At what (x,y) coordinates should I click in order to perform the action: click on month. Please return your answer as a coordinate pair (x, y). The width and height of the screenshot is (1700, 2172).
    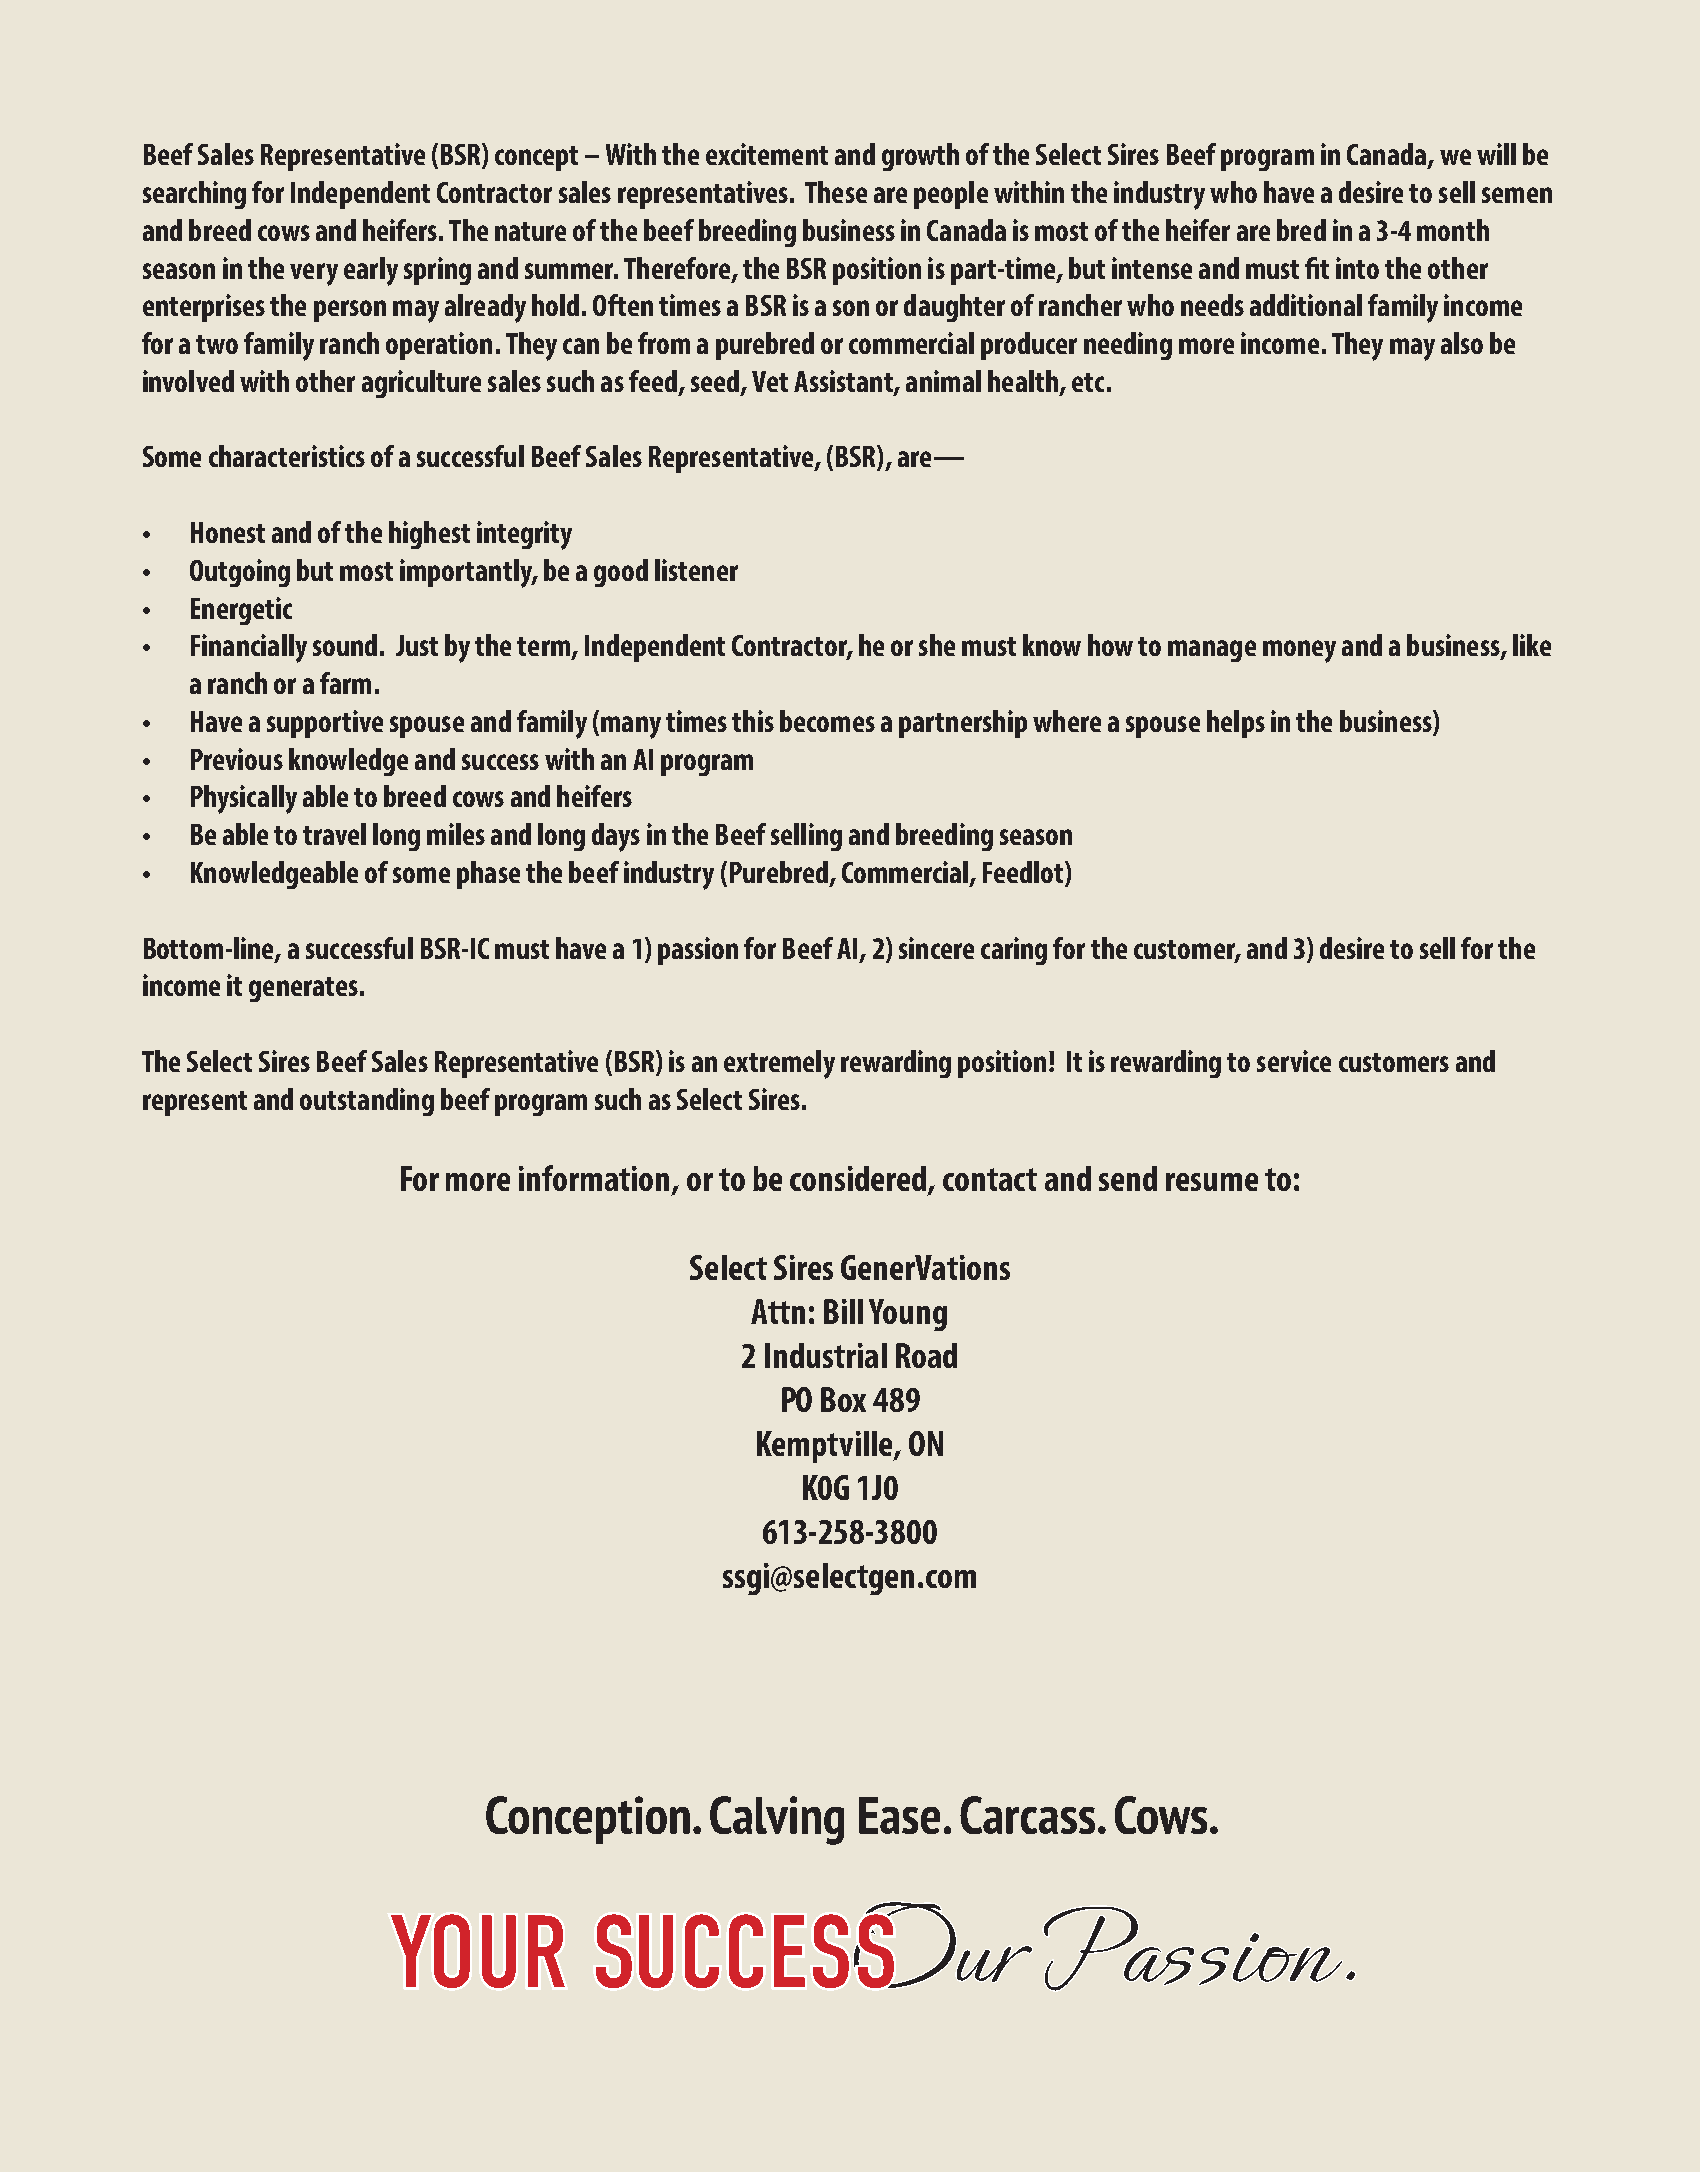
    Looking at the image, I should click on (1453, 230).
